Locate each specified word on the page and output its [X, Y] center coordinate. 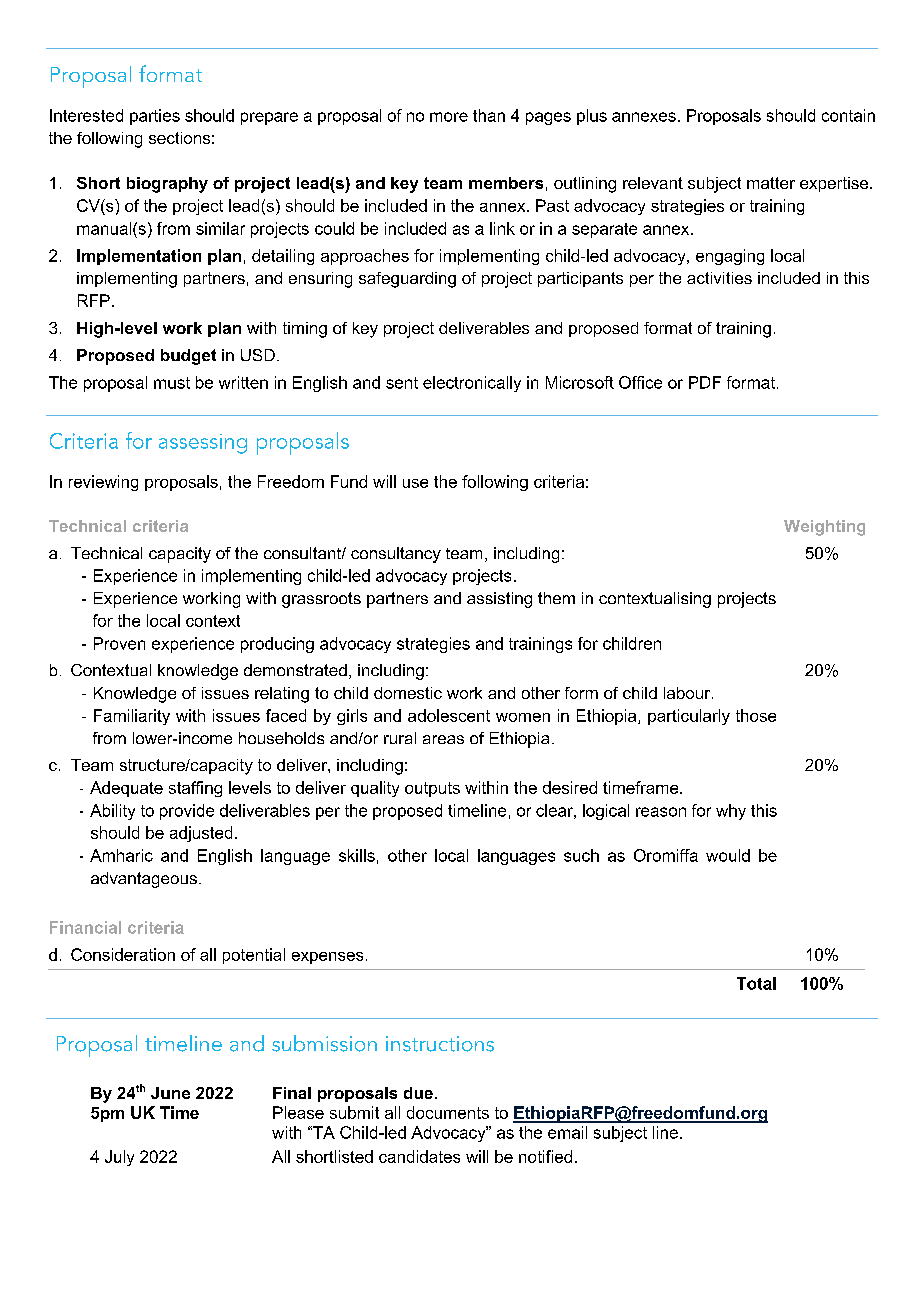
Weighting [824, 528]
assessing [203, 444]
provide [187, 812]
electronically [472, 384]
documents [448, 1112]
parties [155, 117]
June [170, 1093]
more [449, 117]
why [731, 812]
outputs [432, 789]
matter [771, 183]
